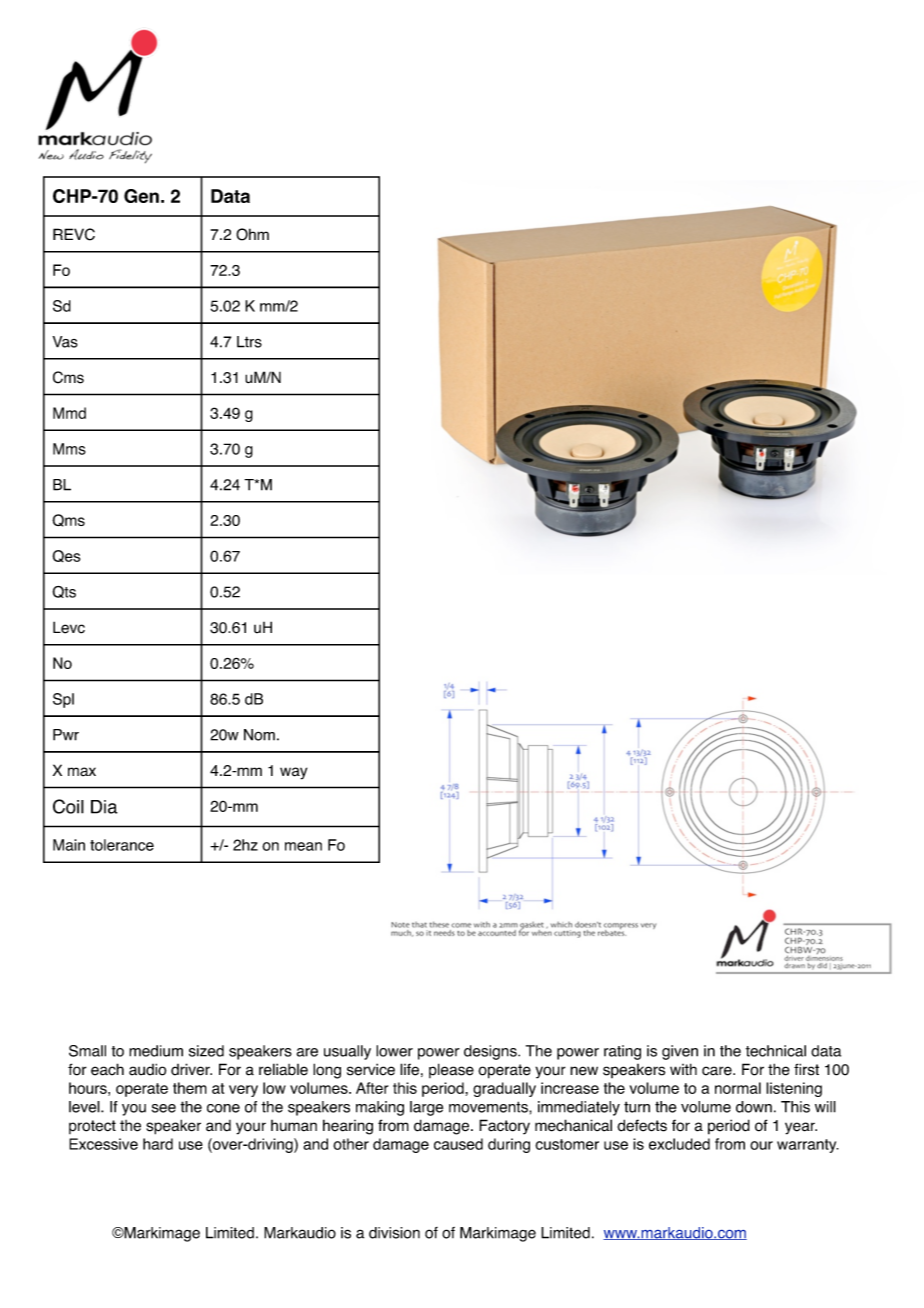  Describe the element at coordinates (122, 845) in the screenshot. I see `tolerance` at that location.
